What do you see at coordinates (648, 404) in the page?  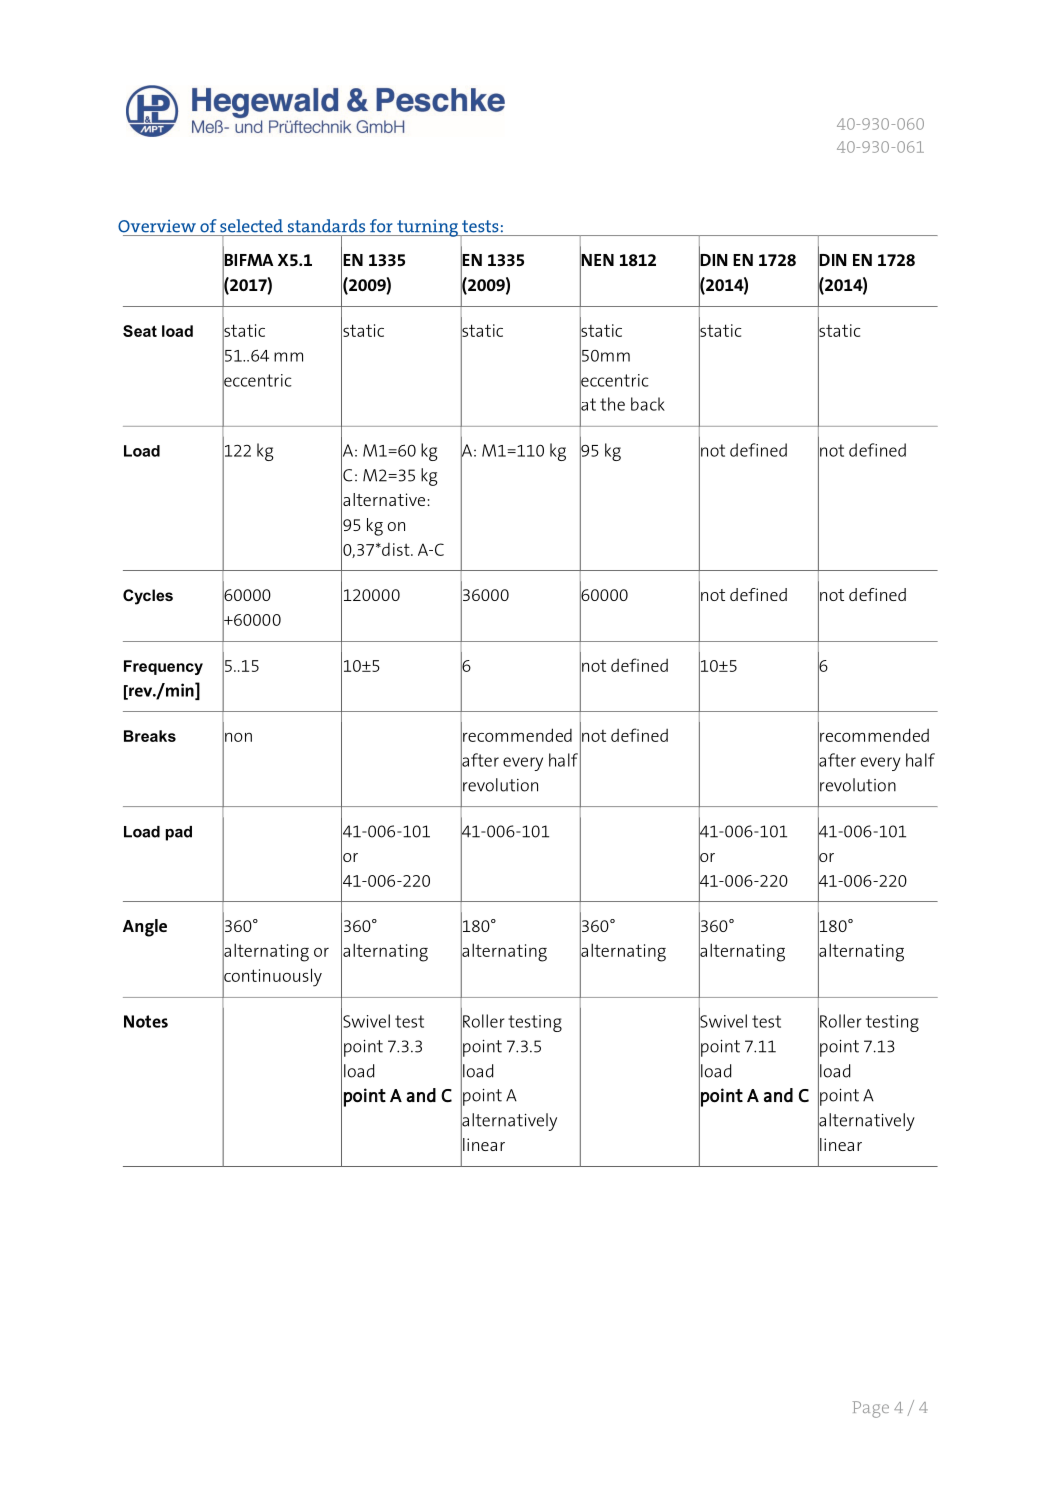 I see `back` at bounding box center [648, 404].
